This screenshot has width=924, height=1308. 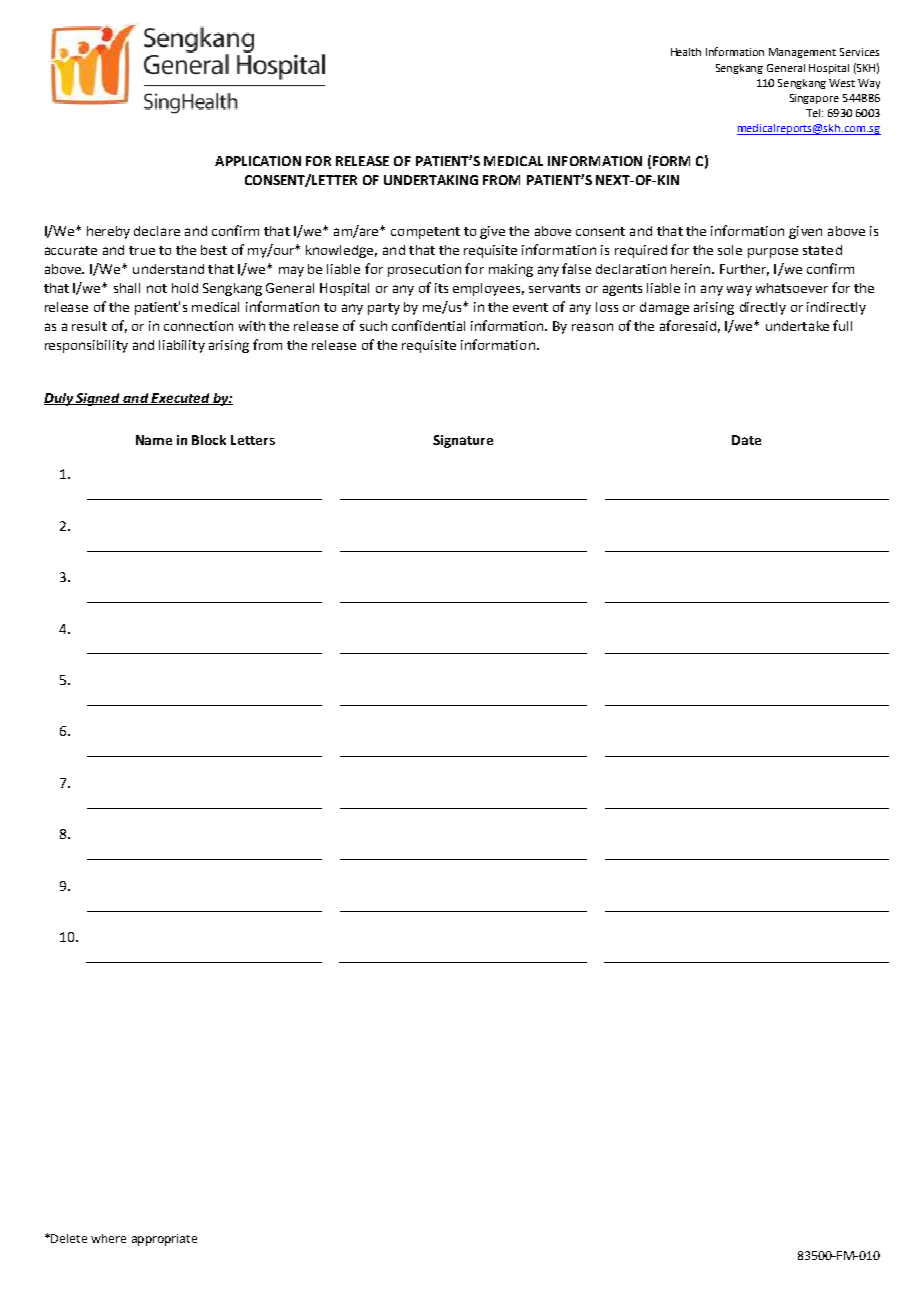 What do you see at coordinates (209, 440) in the screenshot?
I see `Block` at bounding box center [209, 440].
